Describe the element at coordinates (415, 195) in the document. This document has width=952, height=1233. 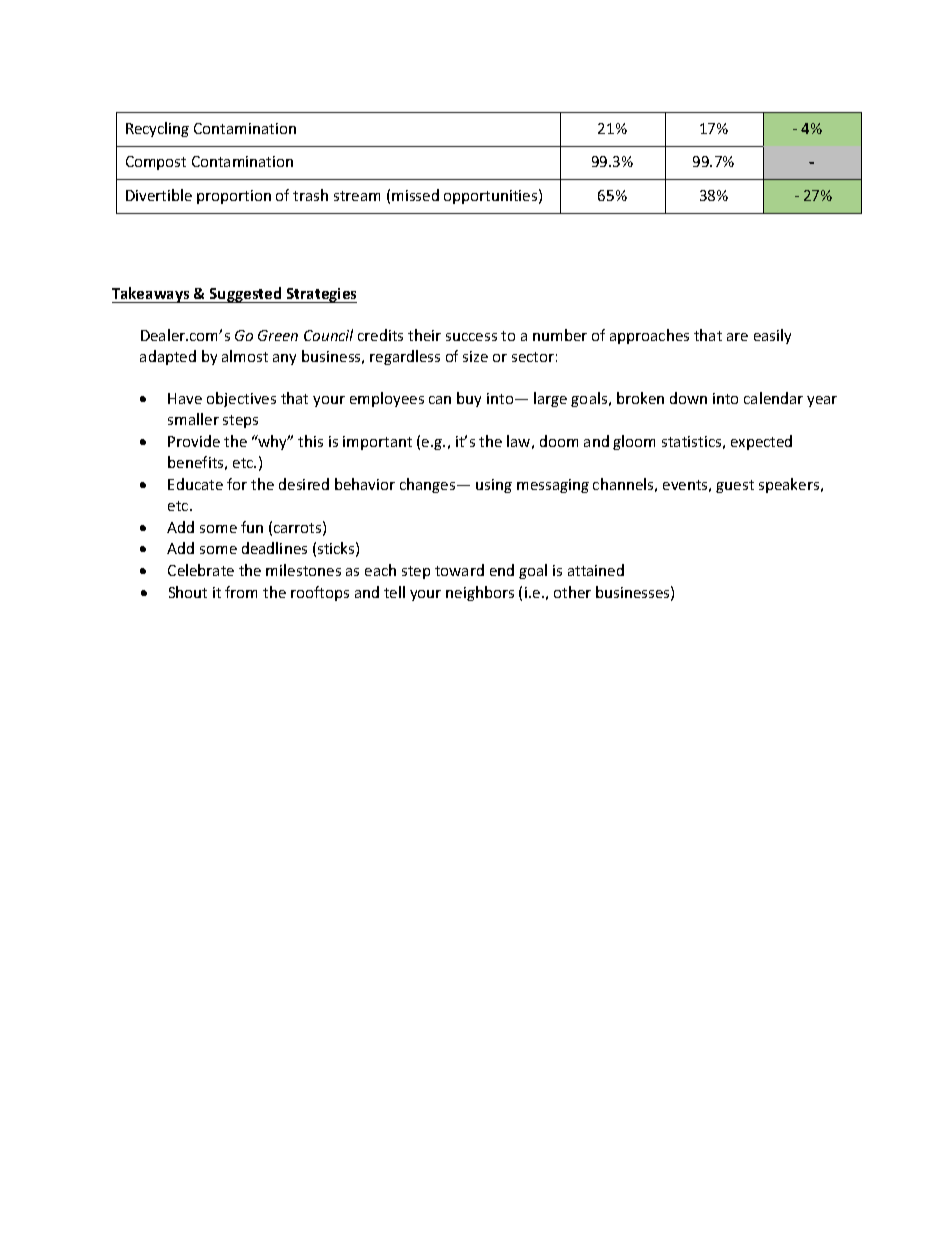
I see `missed` at that location.
